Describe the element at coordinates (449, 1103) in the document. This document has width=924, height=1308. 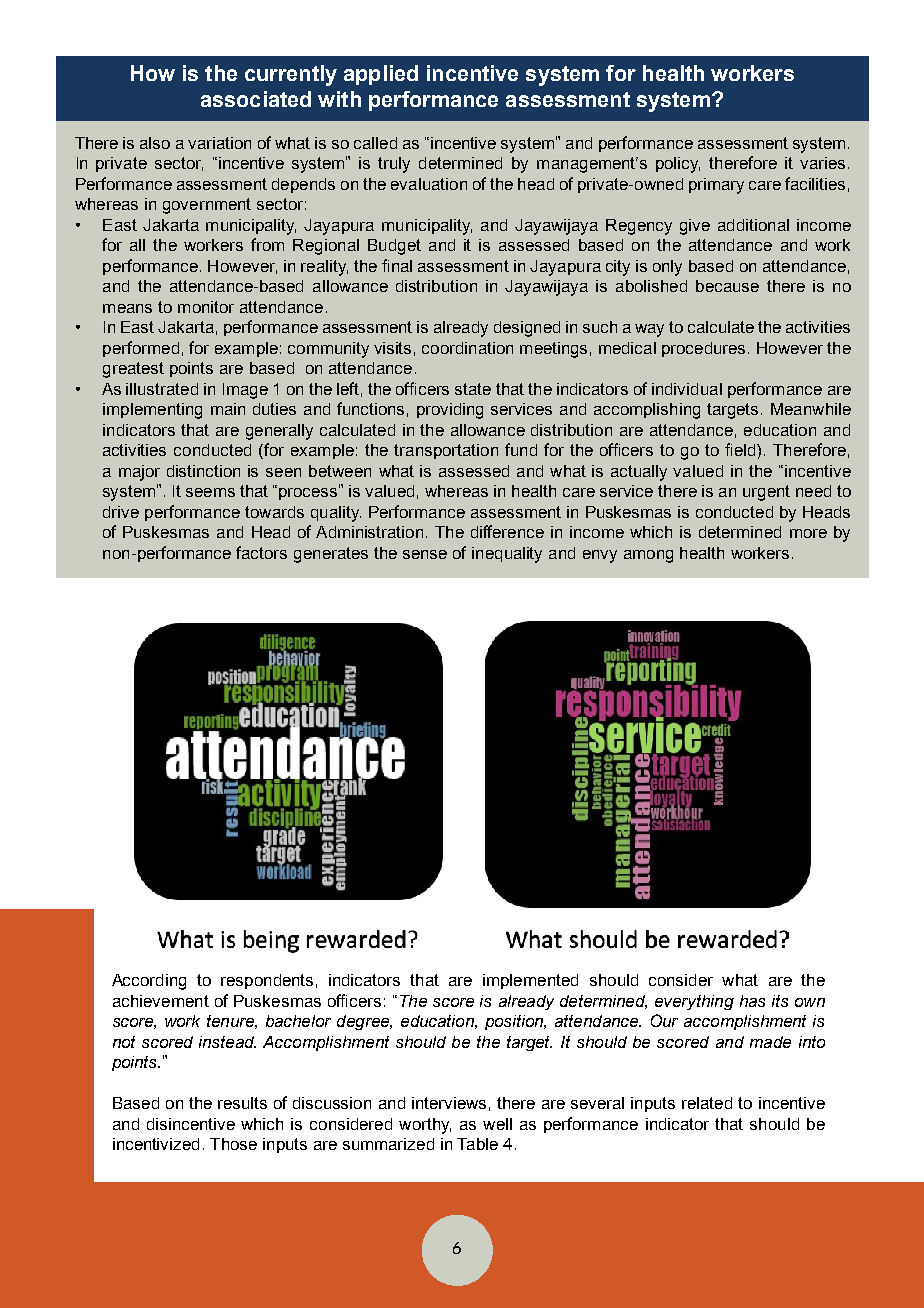
I see `interviews` at that location.
